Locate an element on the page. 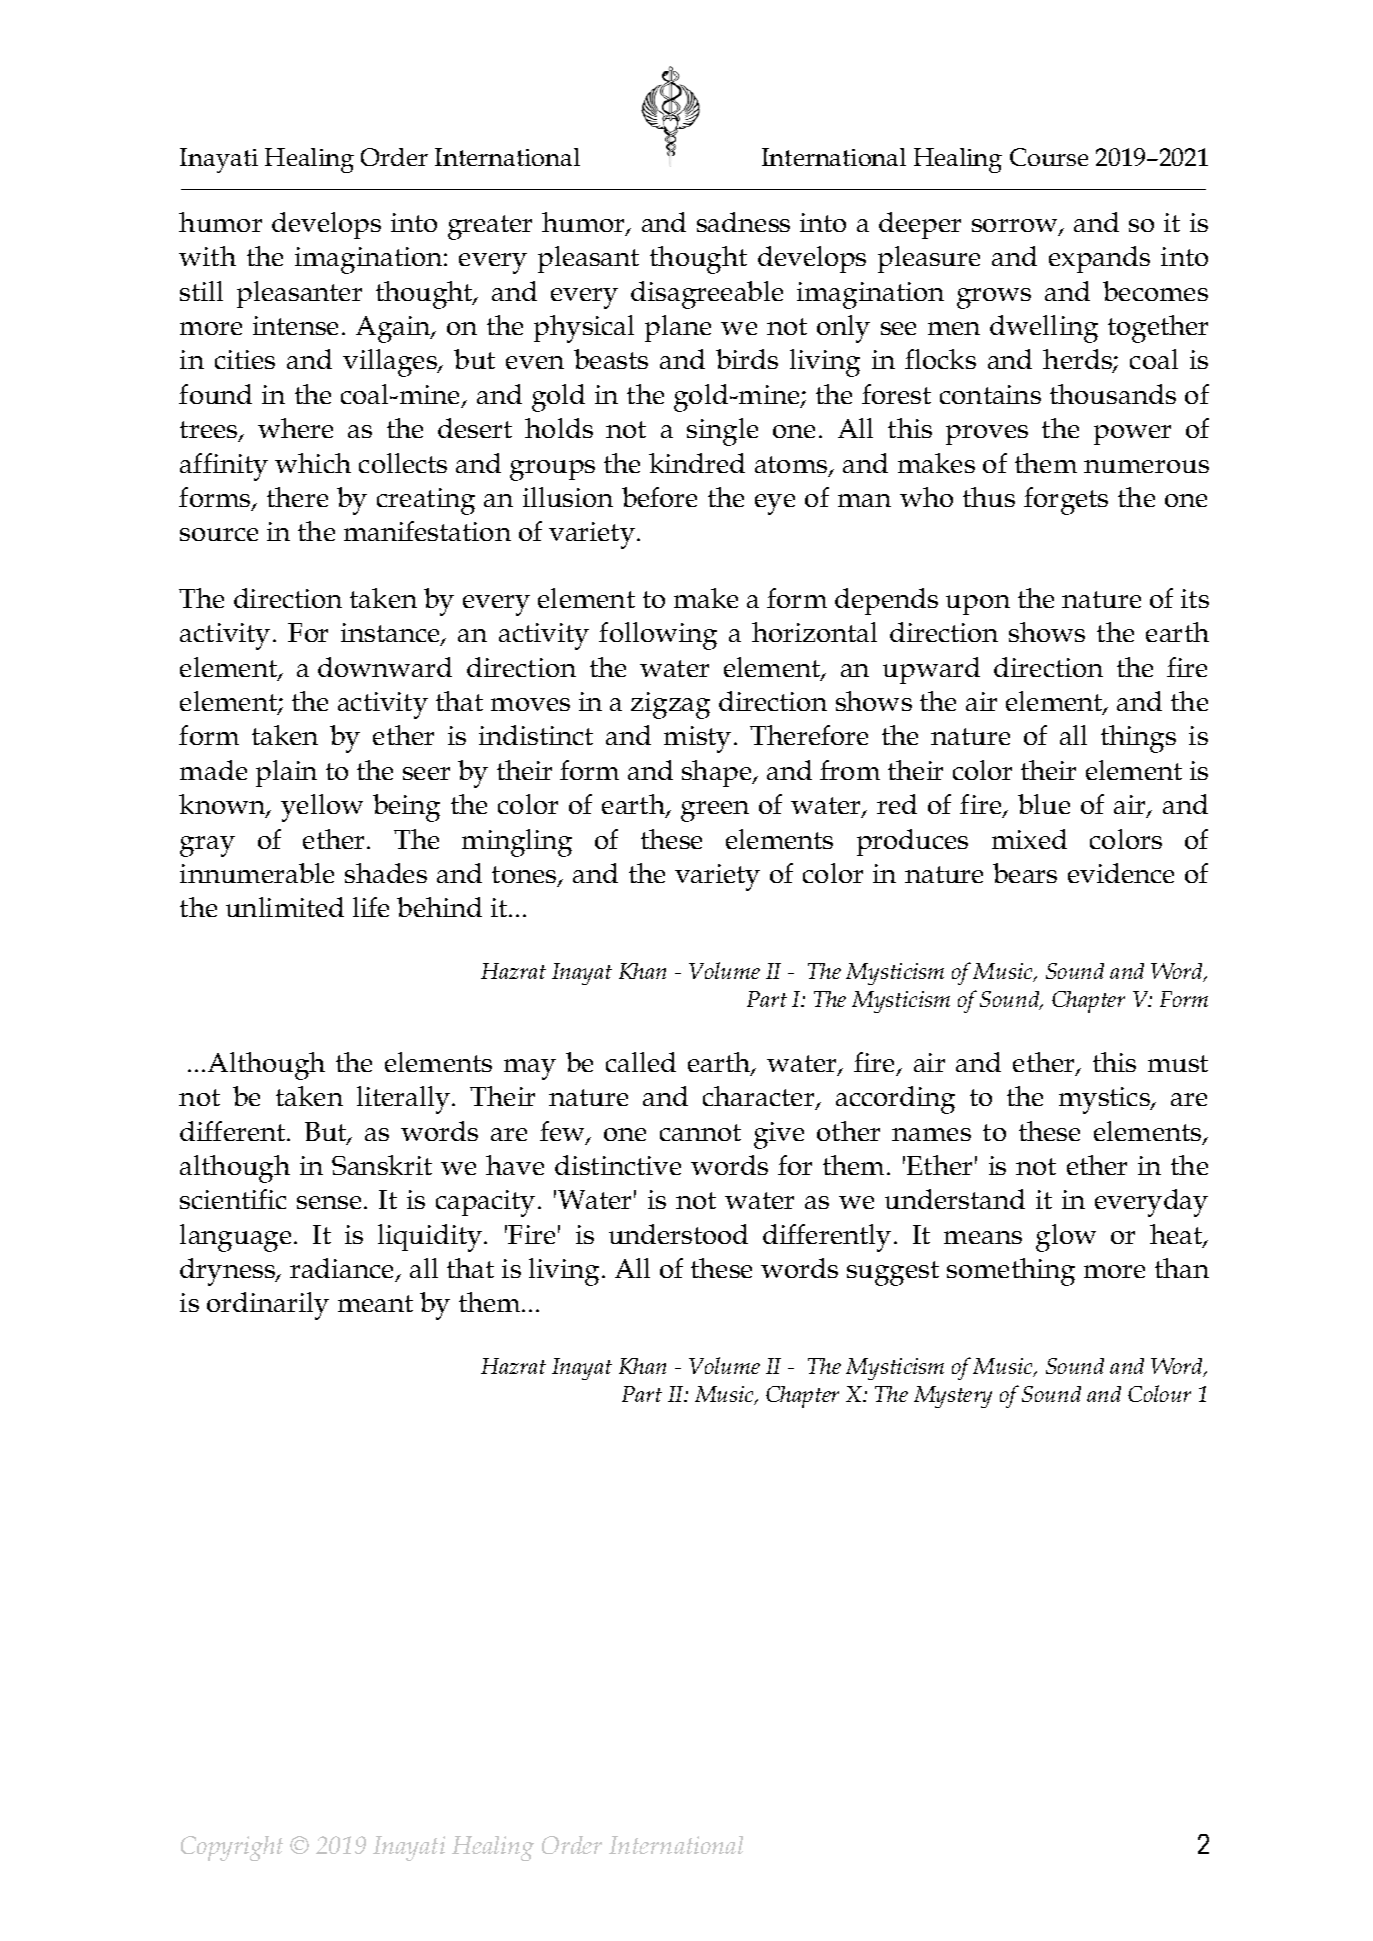 Image resolution: width=1373 pixels, height=1941 pixels. Copyright is located at coordinates (232, 1848).
